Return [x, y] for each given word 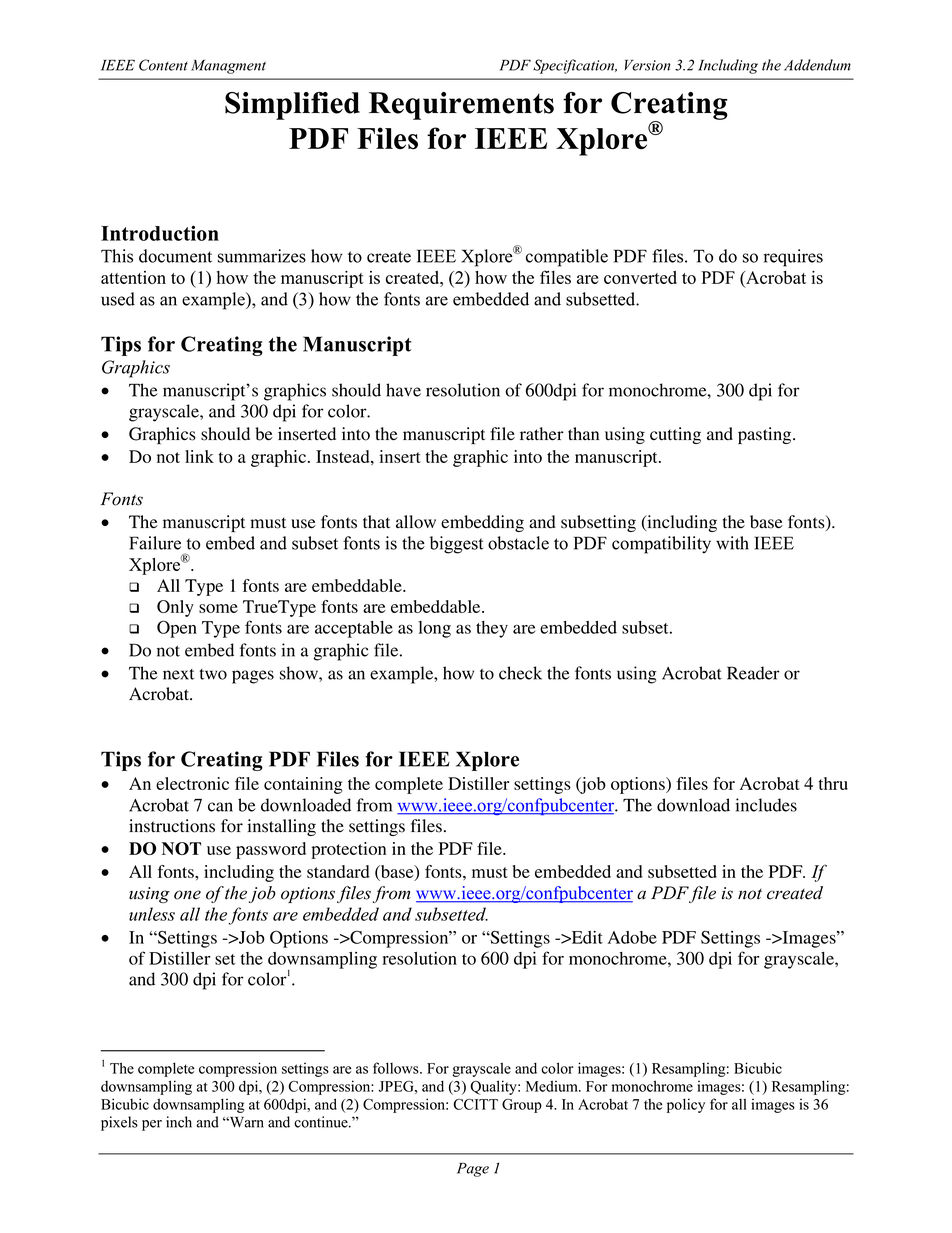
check [520, 673]
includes [766, 805]
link [199, 456]
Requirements [461, 106]
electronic [192, 783]
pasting [766, 435]
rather [542, 434]
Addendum [817, 65]
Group [522, 1106]
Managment [228, 67]
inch [179, 1122]
